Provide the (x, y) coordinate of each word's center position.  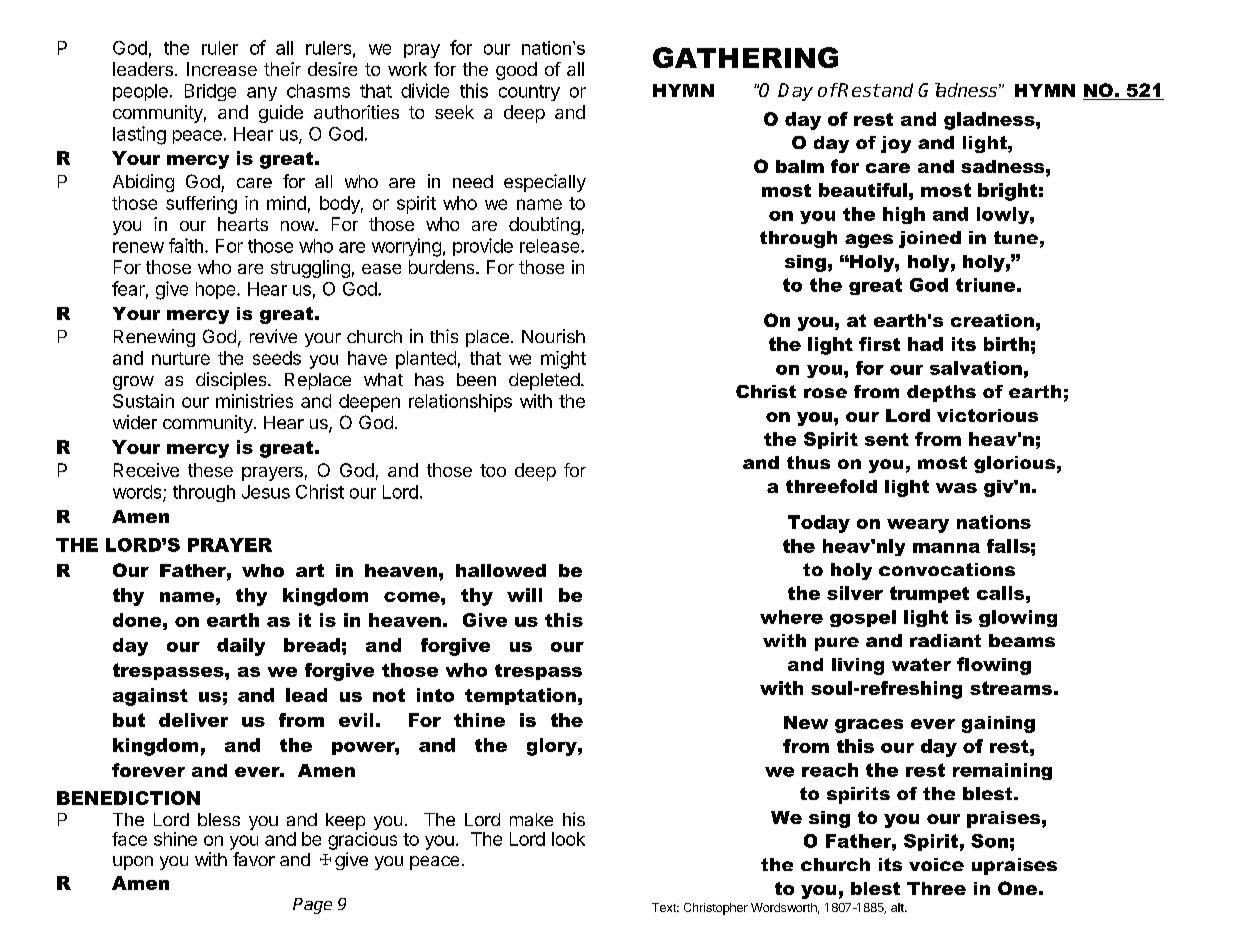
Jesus (266, 492)
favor (254, 859)
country (529, 93)
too (493, 470)
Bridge (210, 92)
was (956, 488)
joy (896, 144)
